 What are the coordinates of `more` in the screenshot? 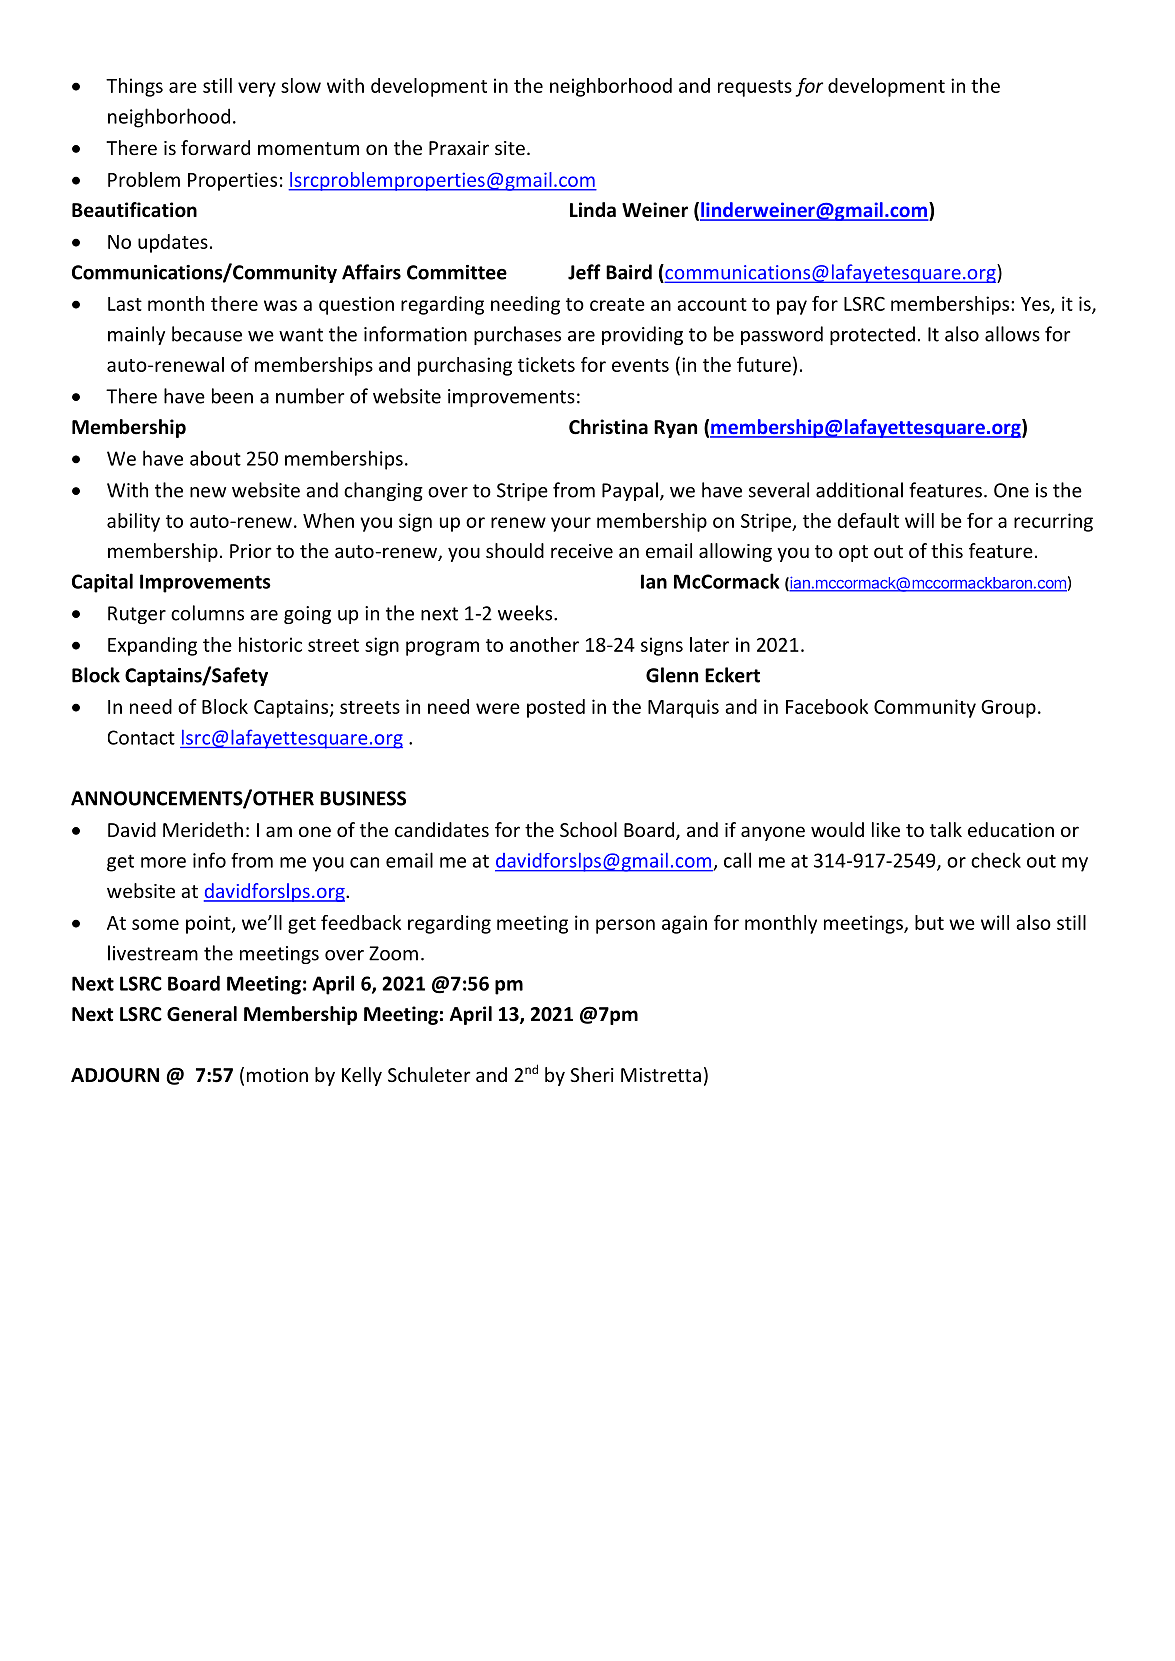 It's located at (163, 862).
